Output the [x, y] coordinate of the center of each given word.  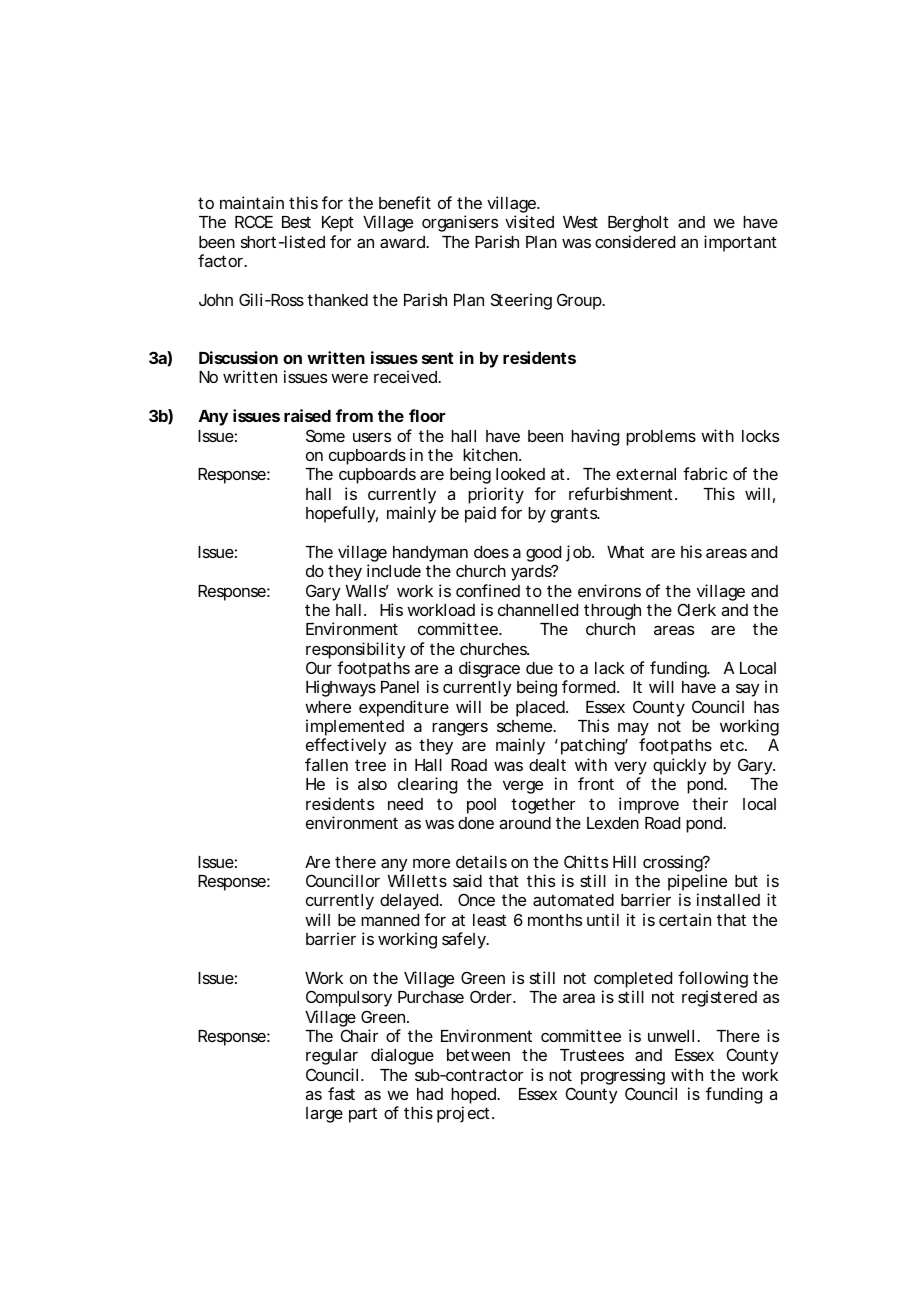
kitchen [491, 454]
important [740, 243]
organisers [460, 223]
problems [661, 438]
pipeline [697, 884]
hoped [474, 1097]
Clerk [697, 609]
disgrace [489, 669]
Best [296, 222]
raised [307, 415]
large [324, 1115]
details [481, 861]
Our [319, 667]
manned [390, 920]
